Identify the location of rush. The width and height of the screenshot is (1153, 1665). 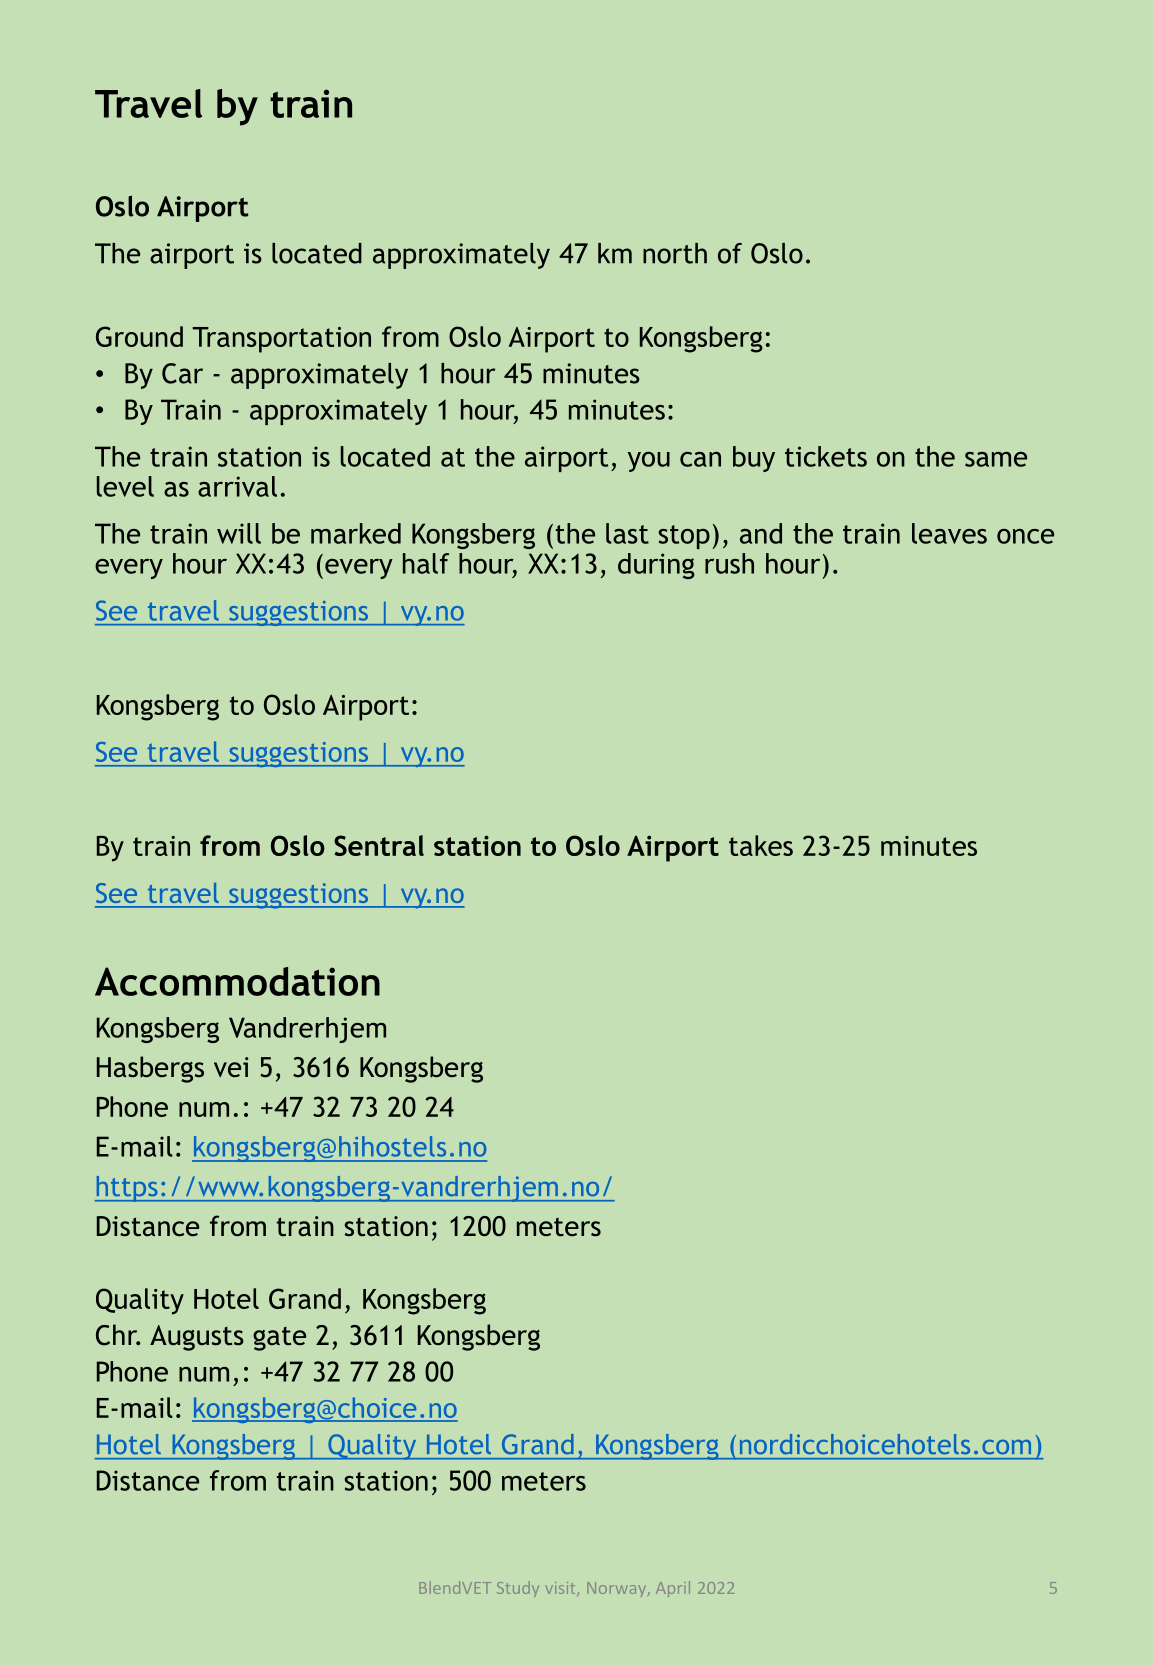
(729, 563).
